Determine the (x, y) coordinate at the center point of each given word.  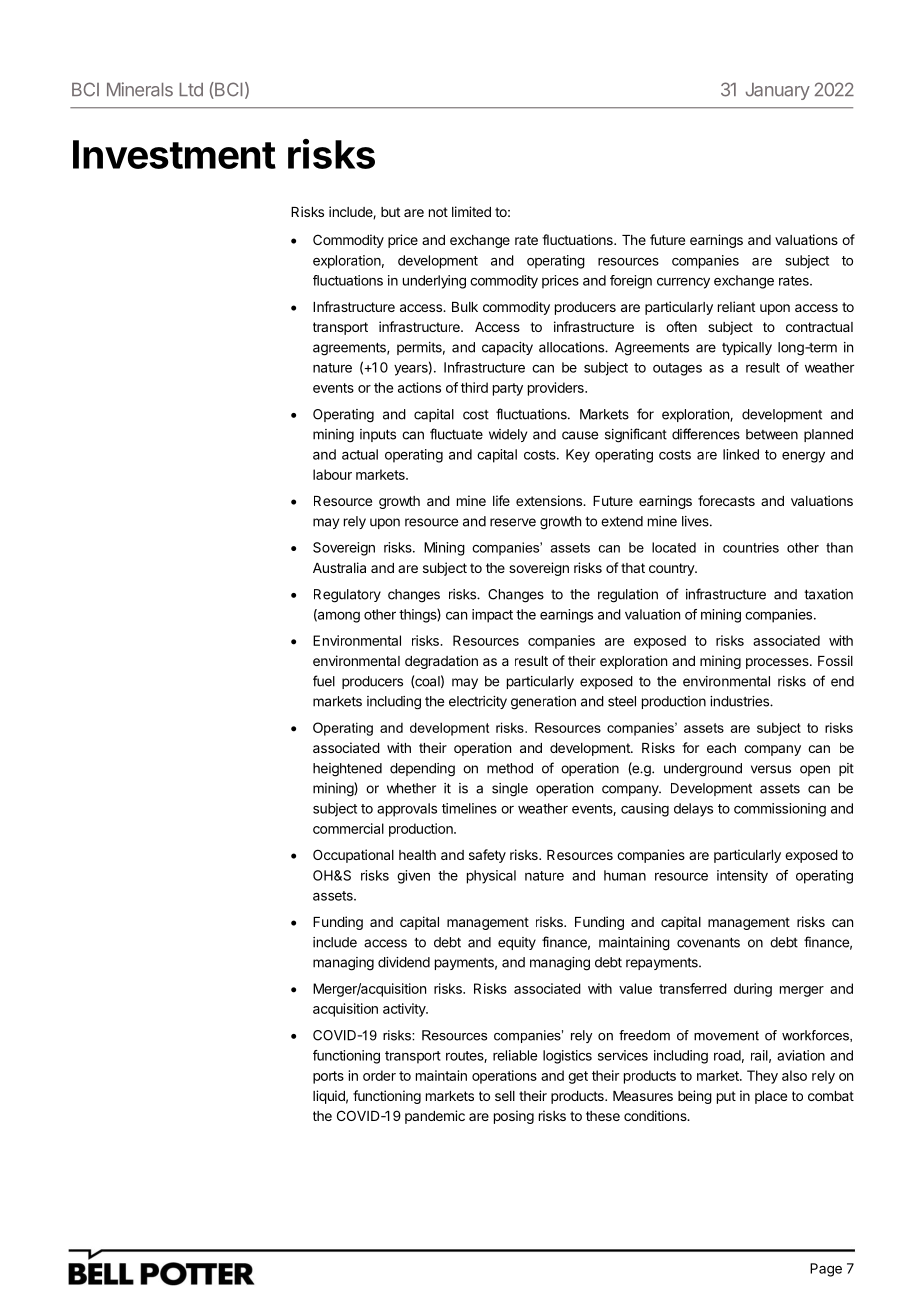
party (508, 389)
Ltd (191, 90)
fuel (324, 681)
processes (778, 663)
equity (517, 943)
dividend (404, 962)
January (778, 91)
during (753, 990)
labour (332, 474)
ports (328, 1077)
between (772, 434)
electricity (478, 702)
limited (471, 211)
